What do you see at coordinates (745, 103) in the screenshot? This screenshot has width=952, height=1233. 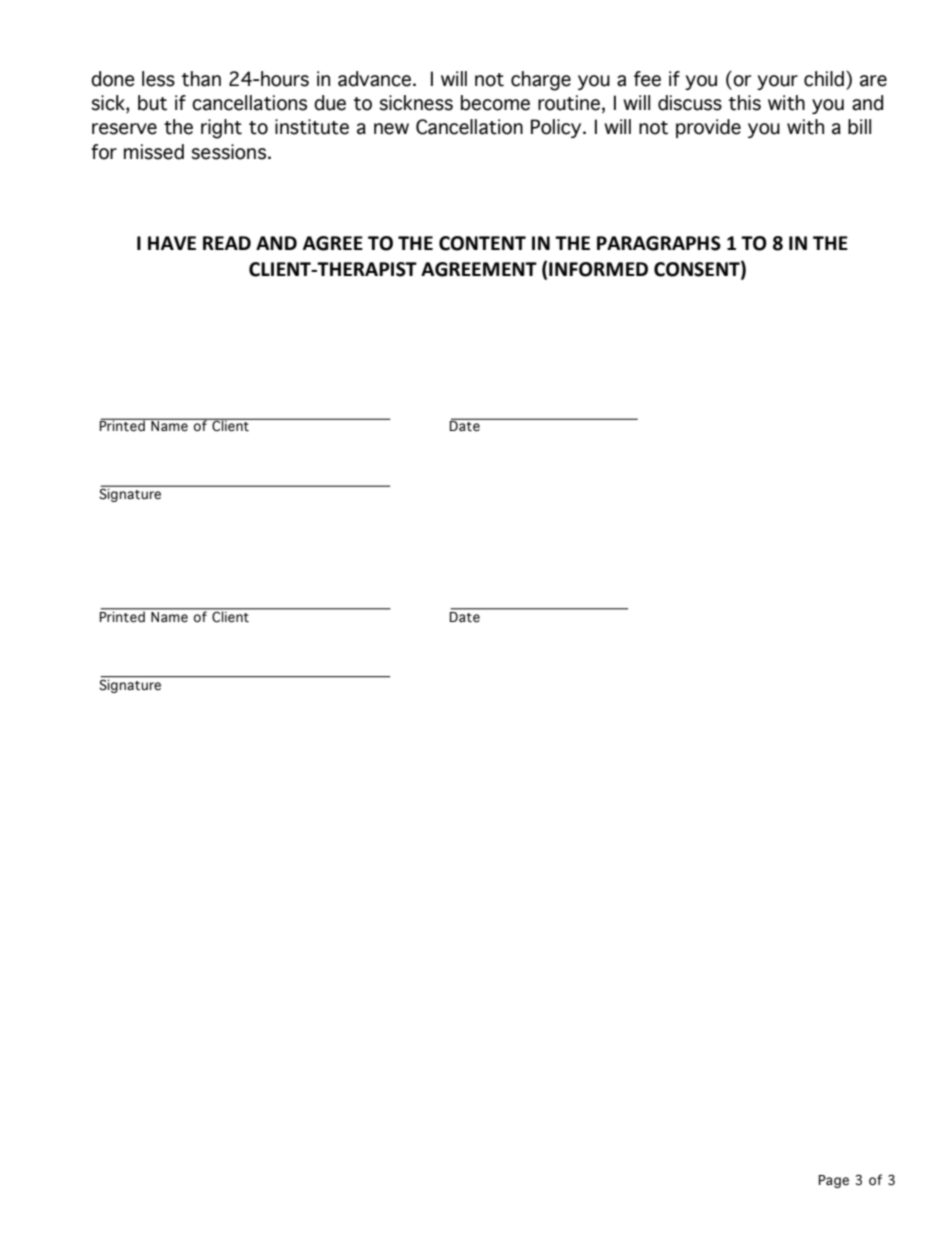 I see `this` at bounding box center [745, 103].
